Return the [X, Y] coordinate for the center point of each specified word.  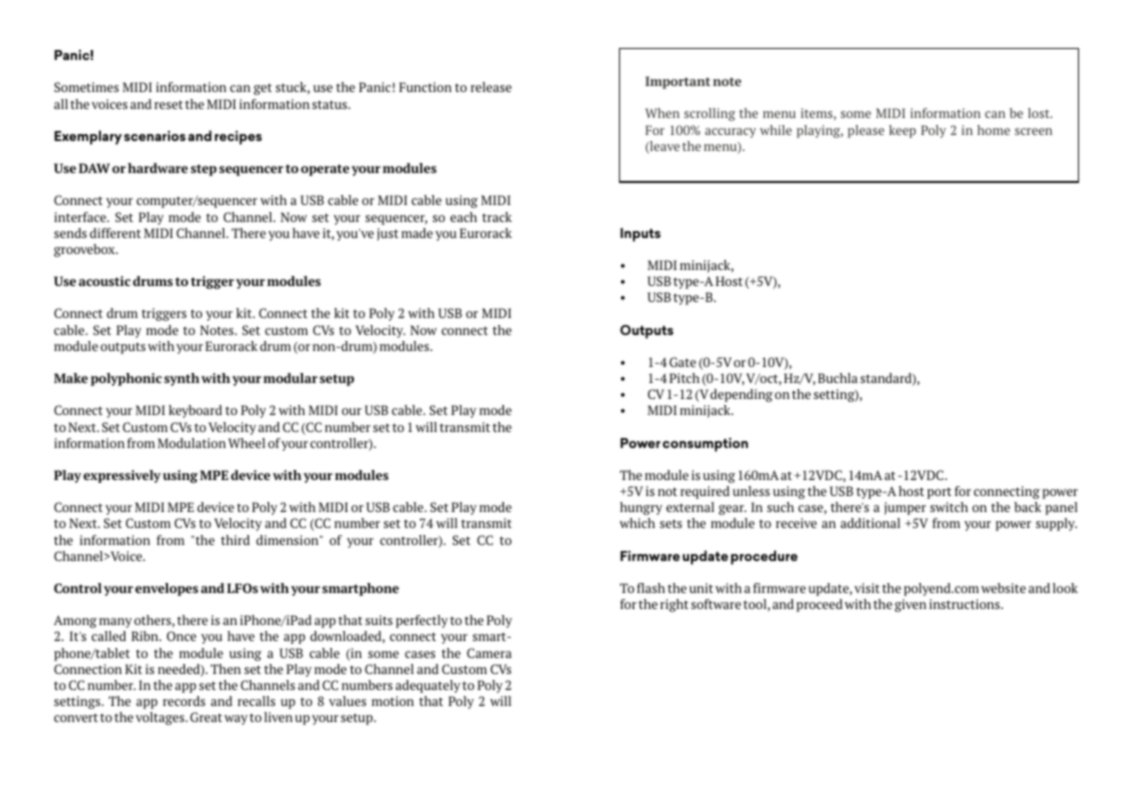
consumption [705, 445]
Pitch [684, 378]
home [993, 130]
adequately [428, 686]
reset [168, 104]
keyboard [195, 411]
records [184, 701]
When [662, 113]
